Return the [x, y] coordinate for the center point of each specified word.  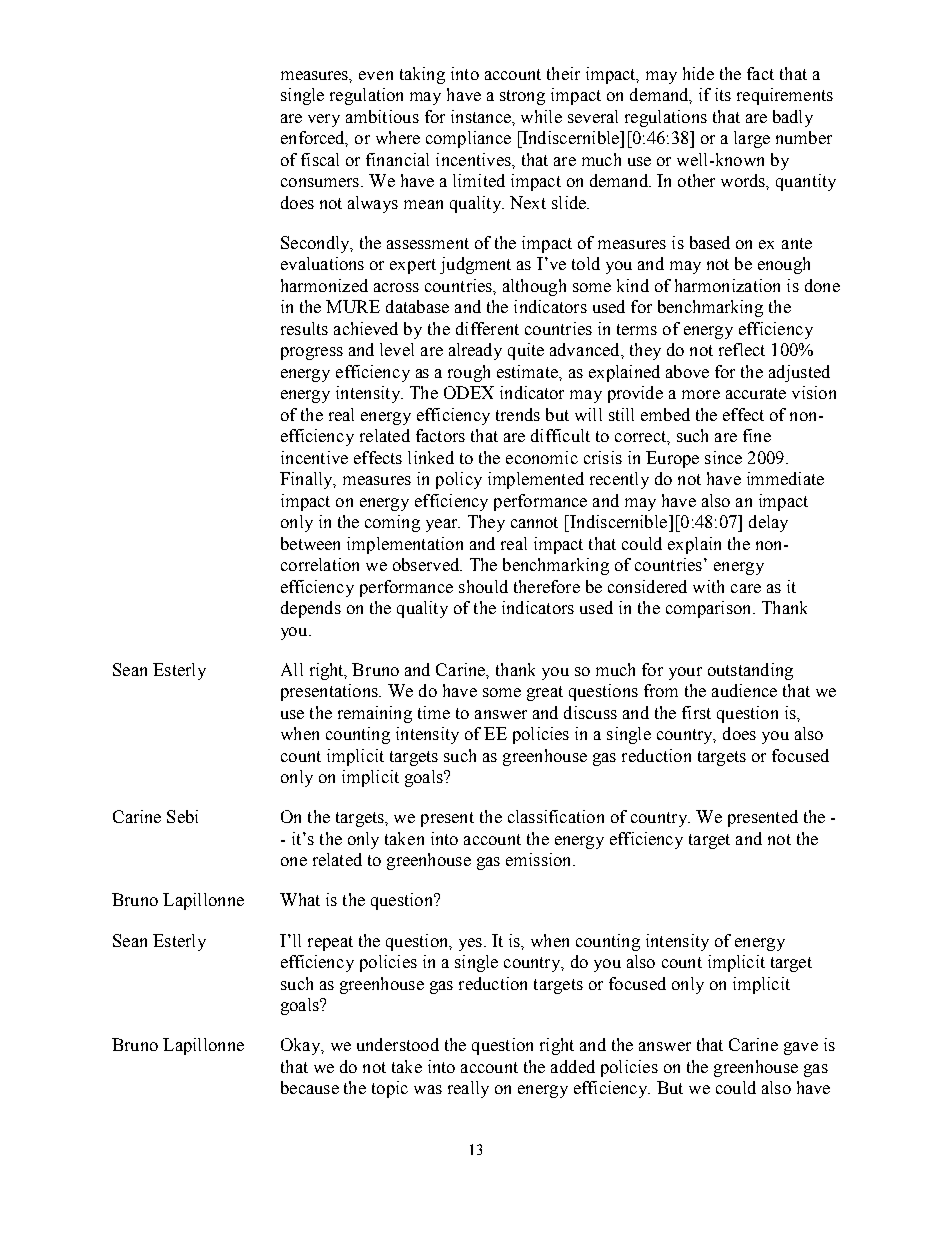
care [746, 588]
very [324, 120]
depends [311, 609]
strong [522, 97]
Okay [302, 1046]
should [483, 586]
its [723, 94]
